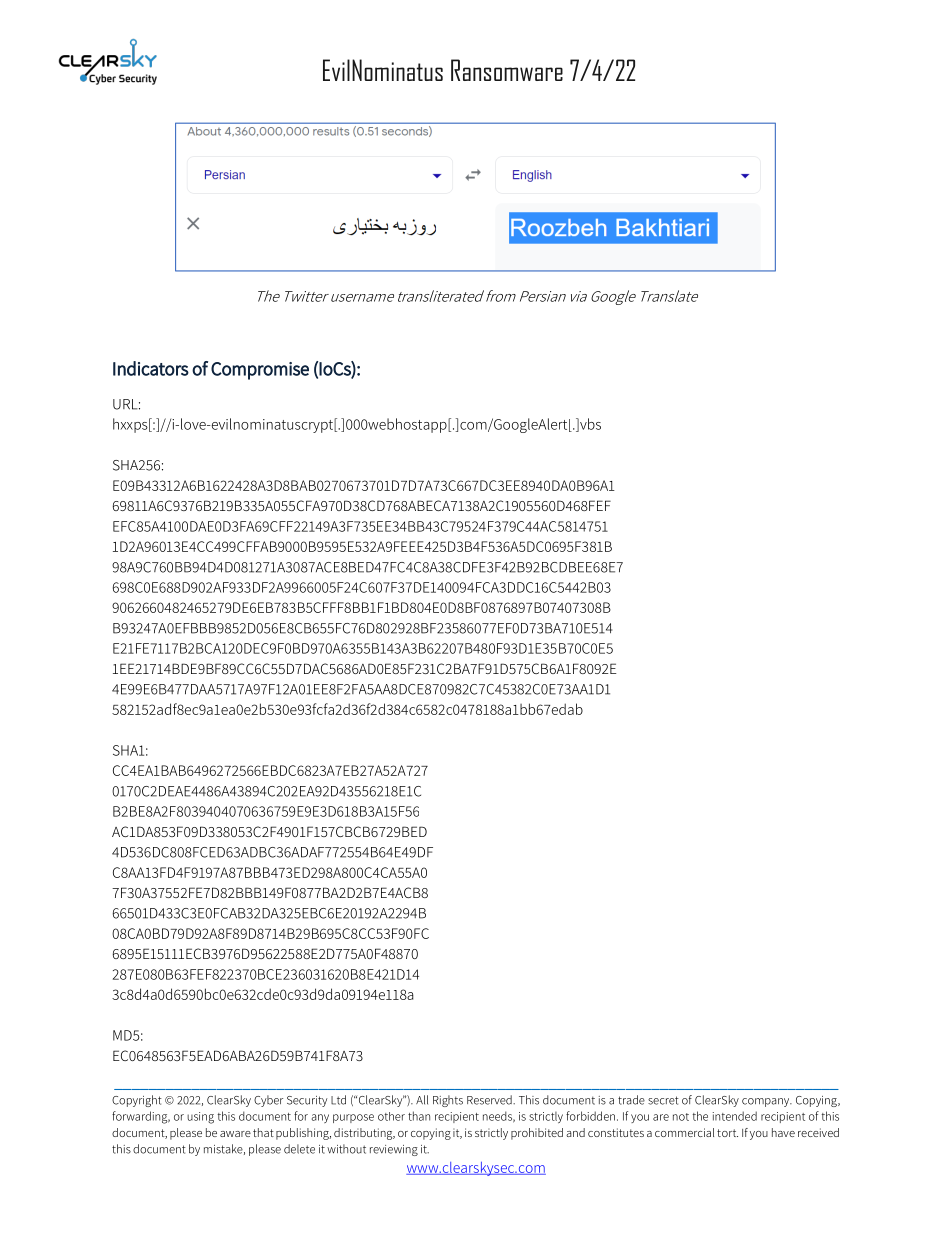  I want to click on Compromise, so click(260, 371).
